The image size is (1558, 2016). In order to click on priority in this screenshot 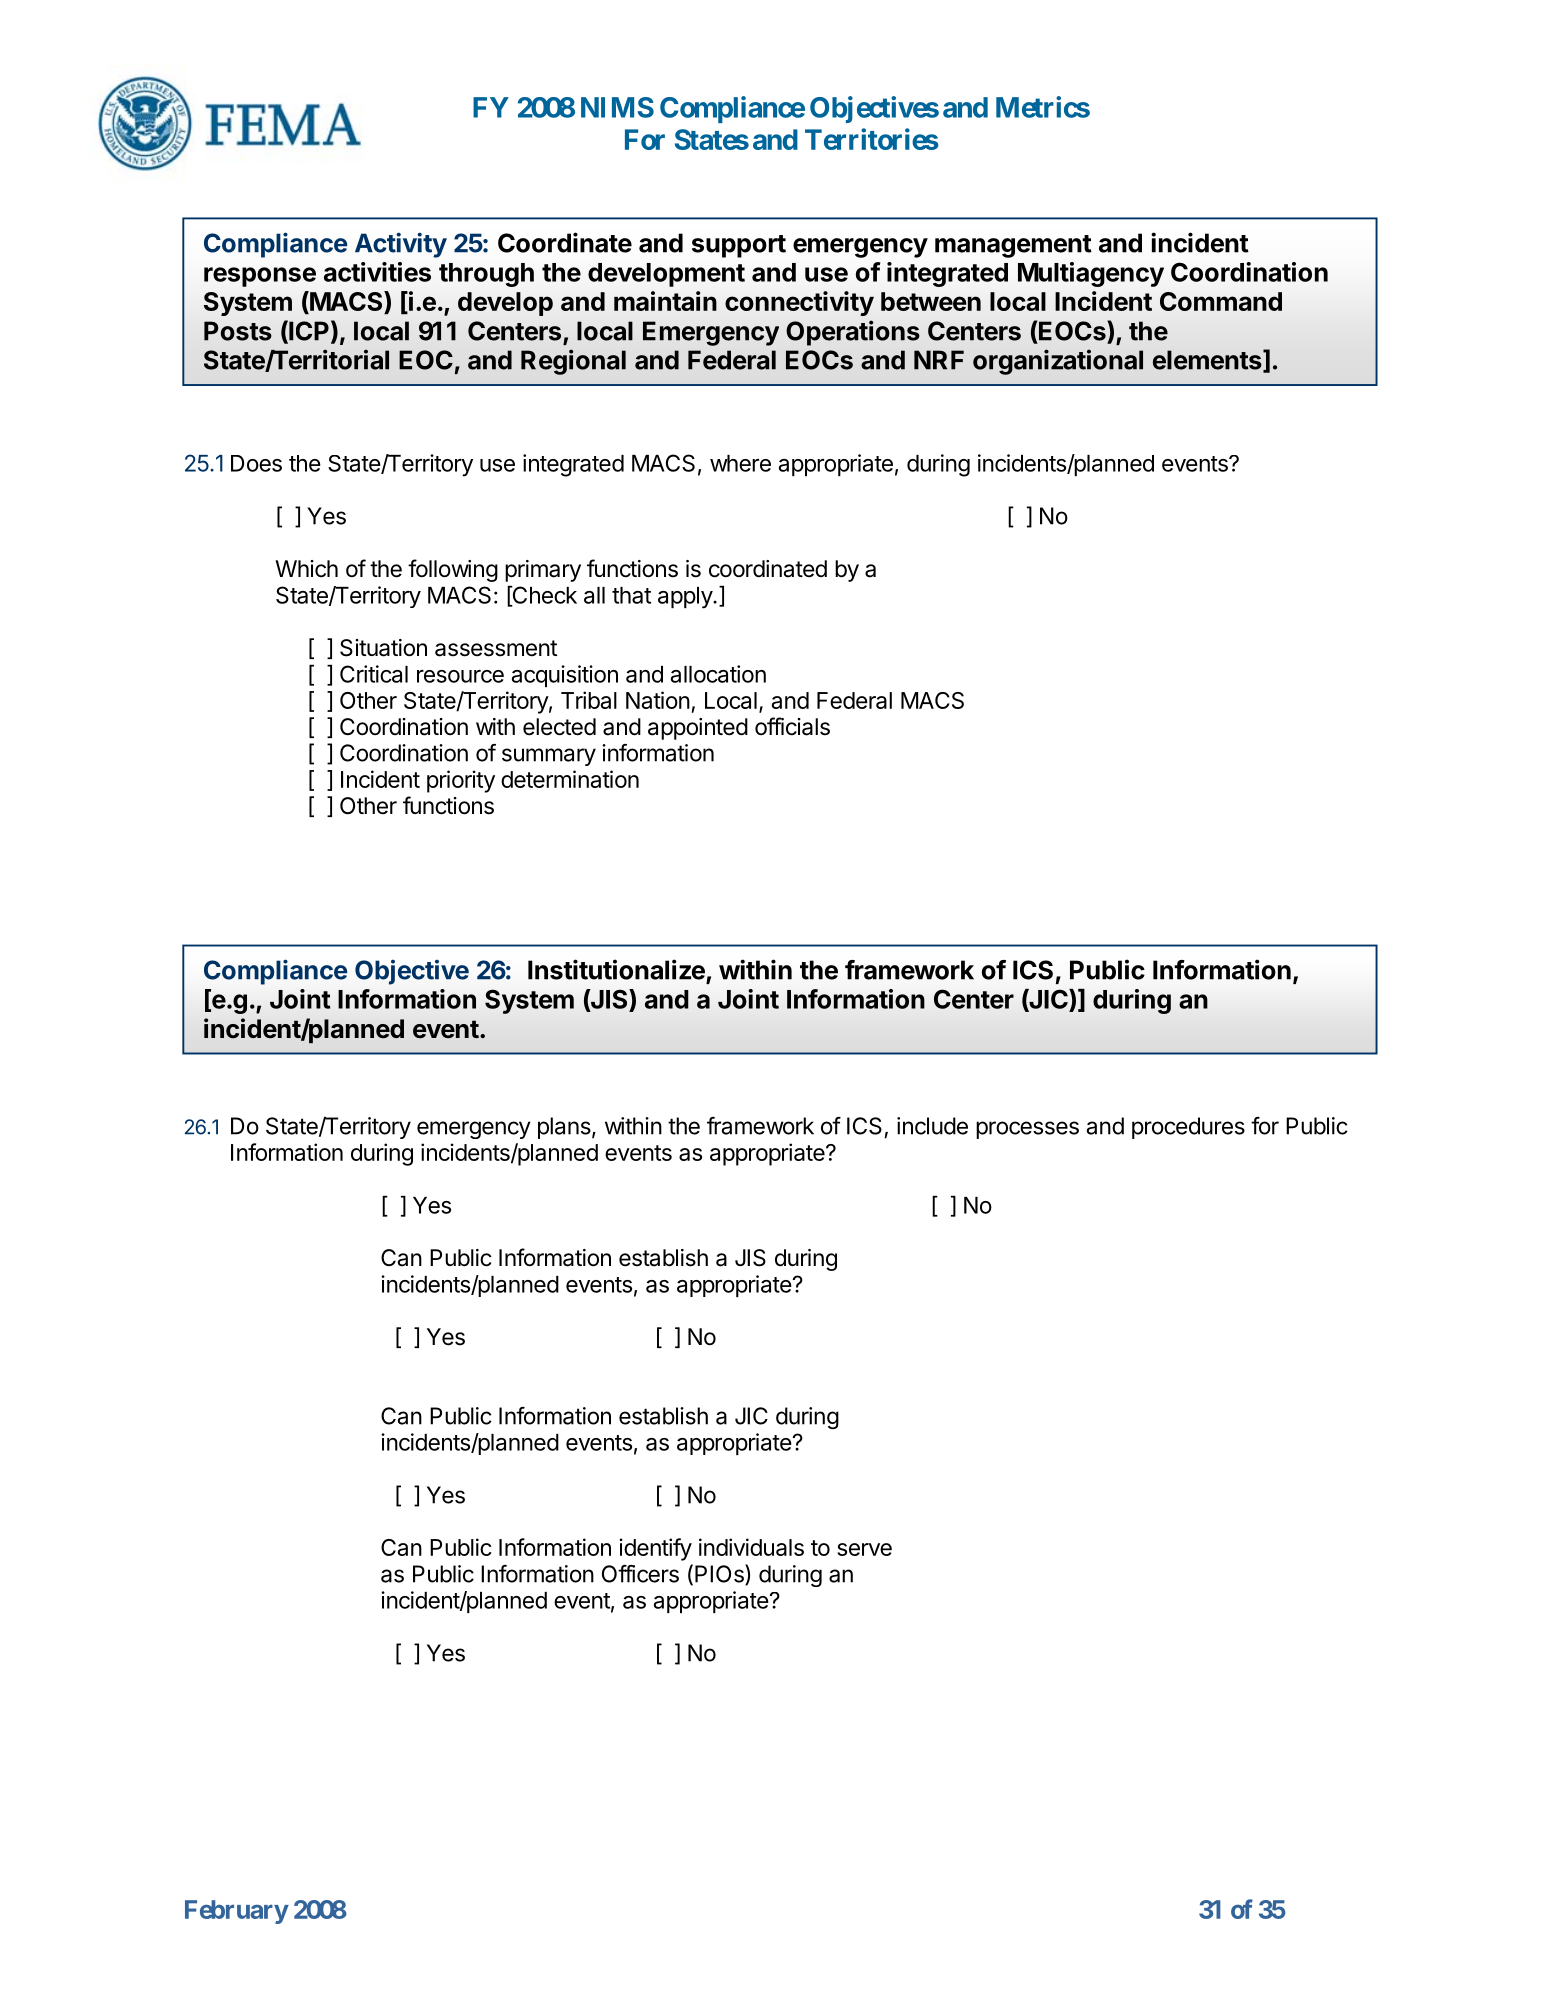, I will do `click(461, 781)`.
